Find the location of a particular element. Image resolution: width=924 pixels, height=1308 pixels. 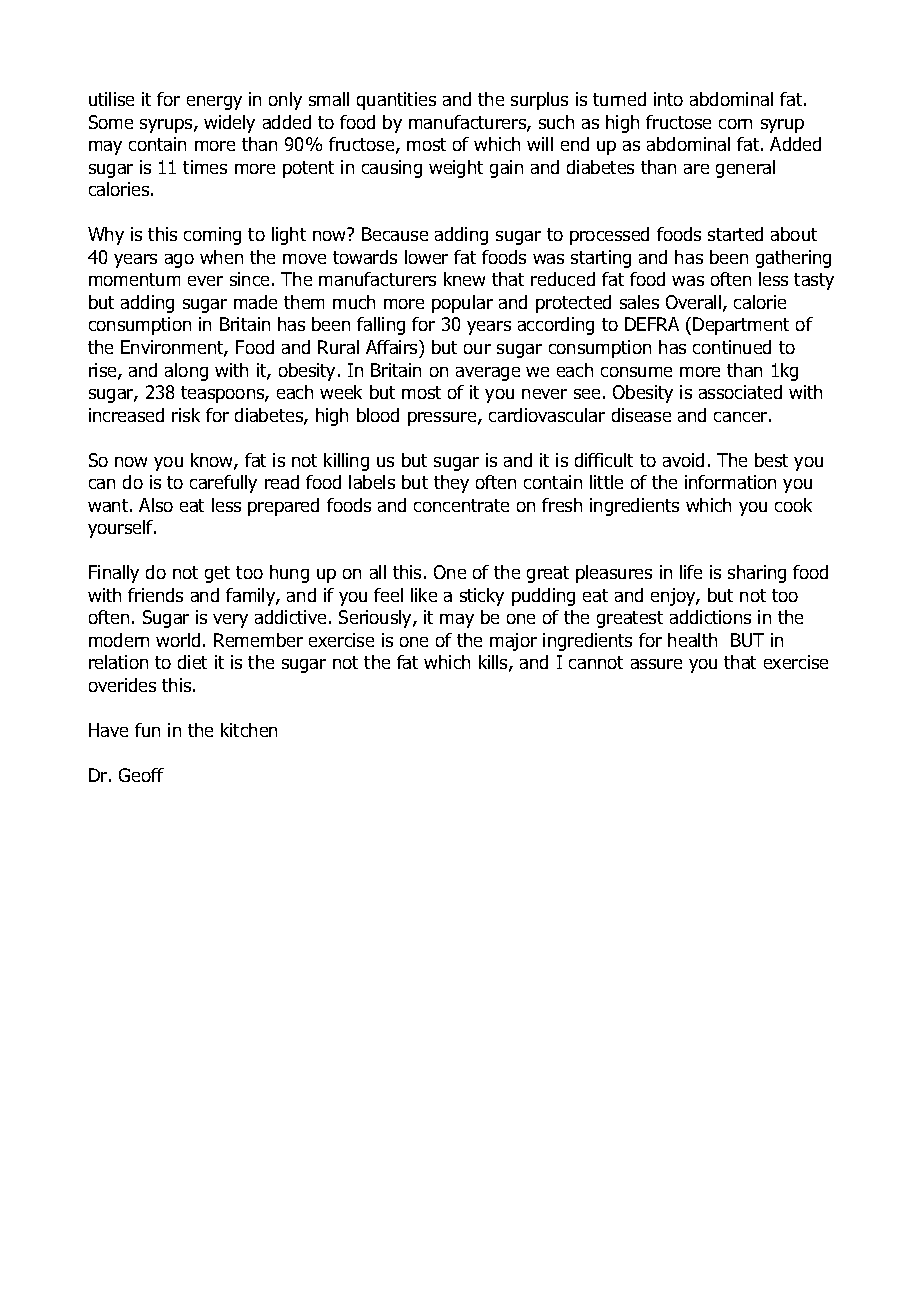

kills is located at coordinates (494, 663).
